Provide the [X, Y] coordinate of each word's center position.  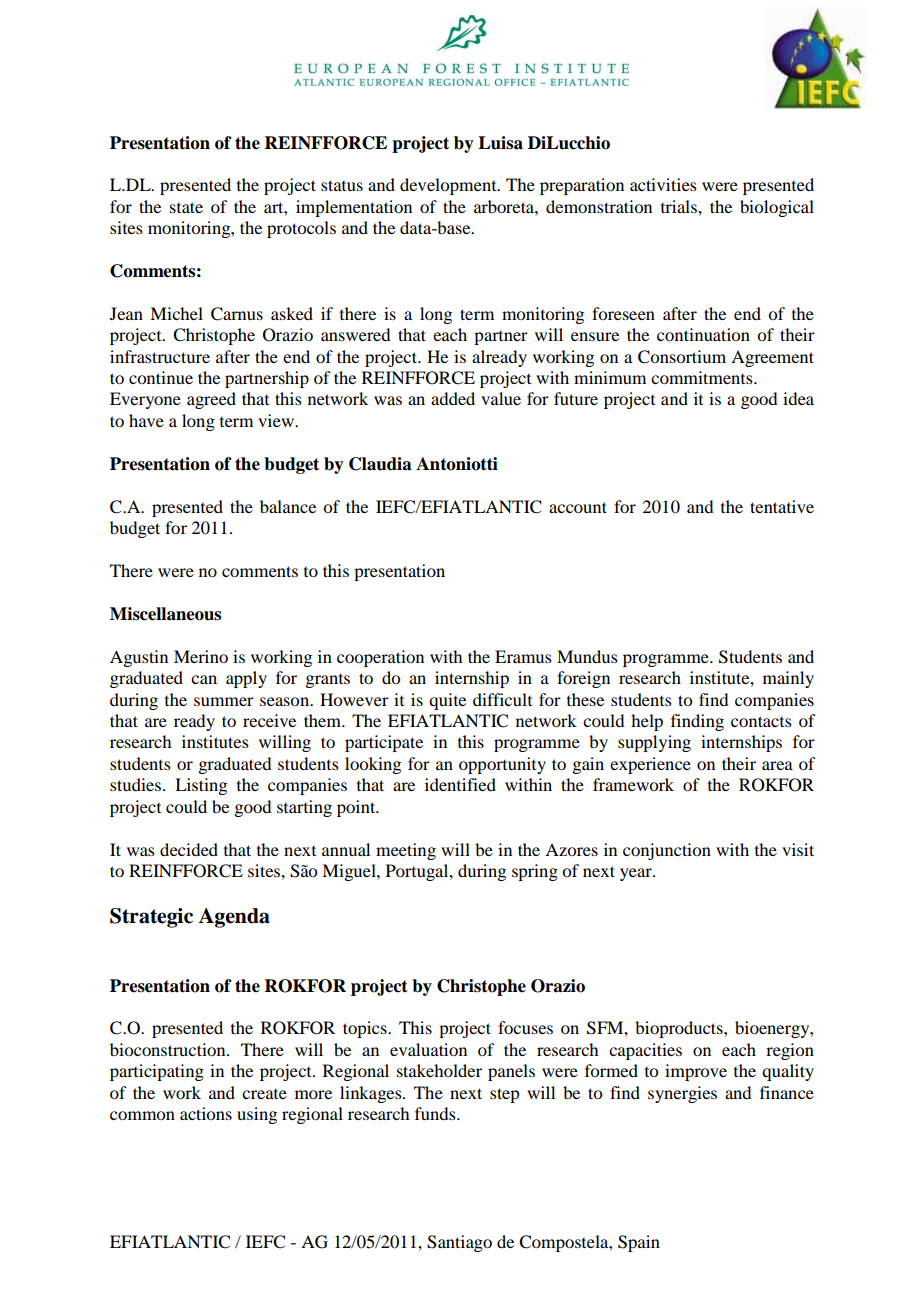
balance [288, 506]
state [186, 207]
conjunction [667, 851]
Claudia [380, 464]
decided [189, 849]
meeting [406, 851]
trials [680, 206]
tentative [782, 506]
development [449, 186]
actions [206, 1113]
